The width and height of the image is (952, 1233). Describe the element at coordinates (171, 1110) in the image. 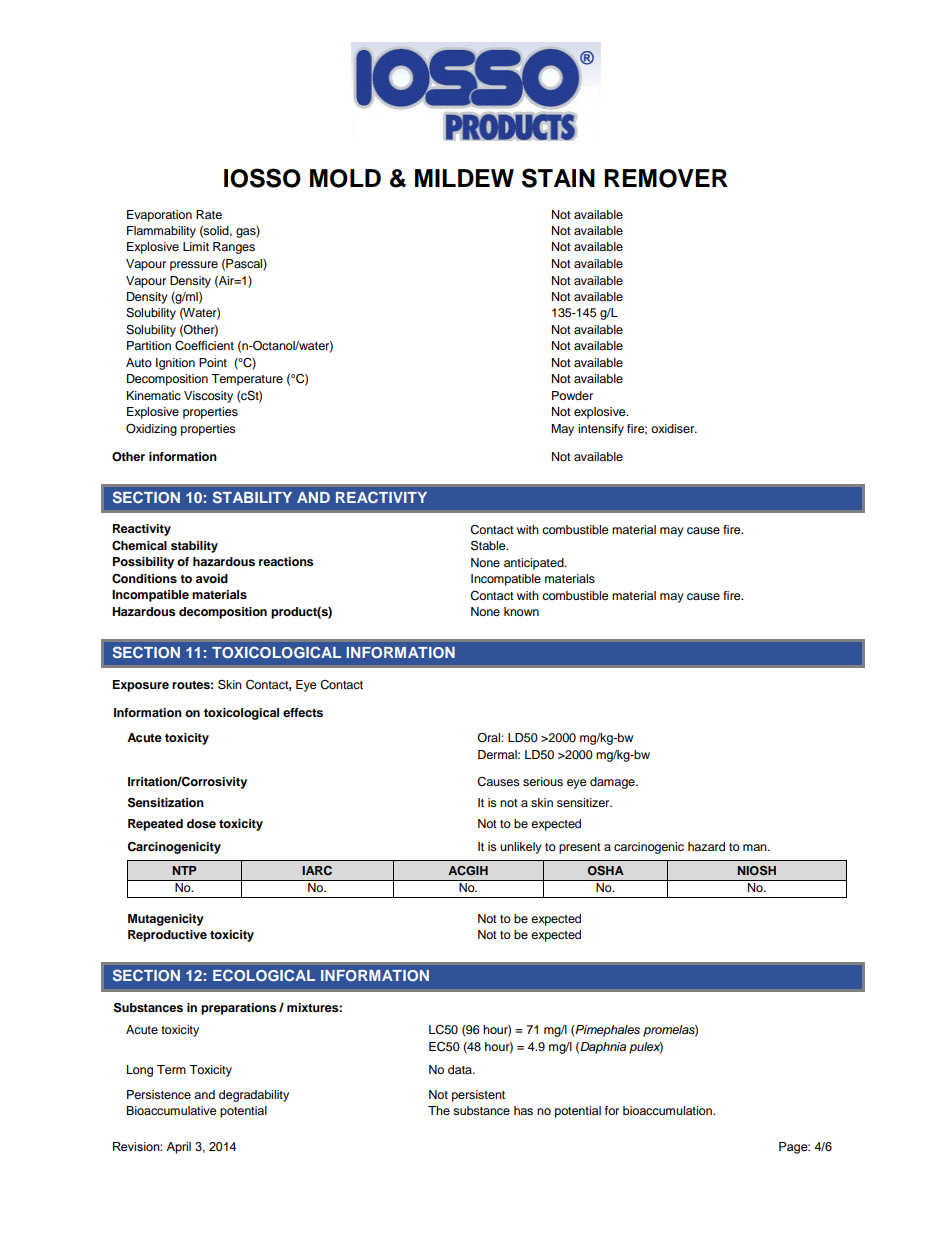

I see `Bioaccumulative` at that location.
